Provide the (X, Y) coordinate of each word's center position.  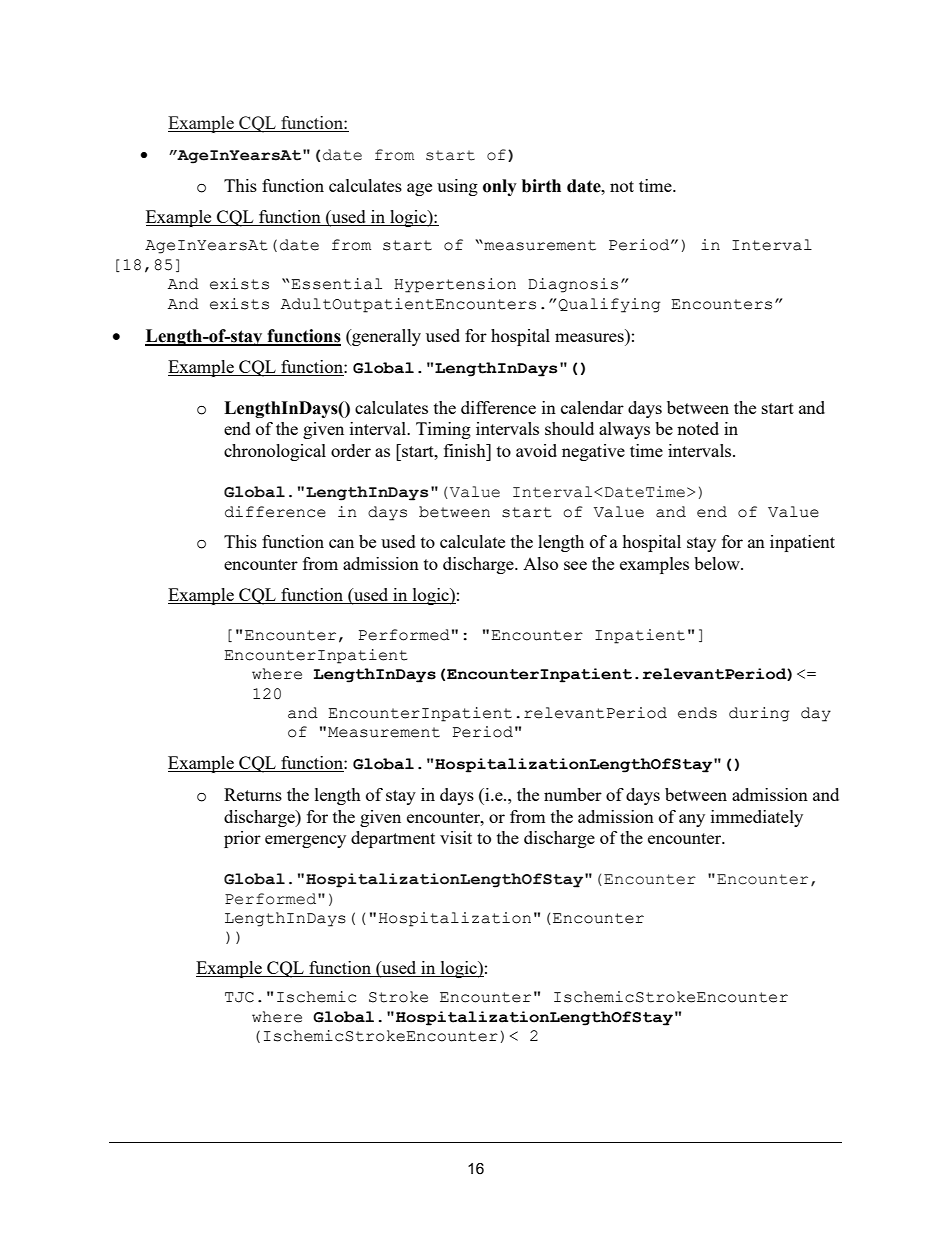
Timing (443, 430)
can (341, 543)
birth (541, 186)
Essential (336, 284)
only (500, 187)
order (351, 450)
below (718, 563)
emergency (305, 841)
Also (540, 563)
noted (698, 428)
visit (456, 837)
